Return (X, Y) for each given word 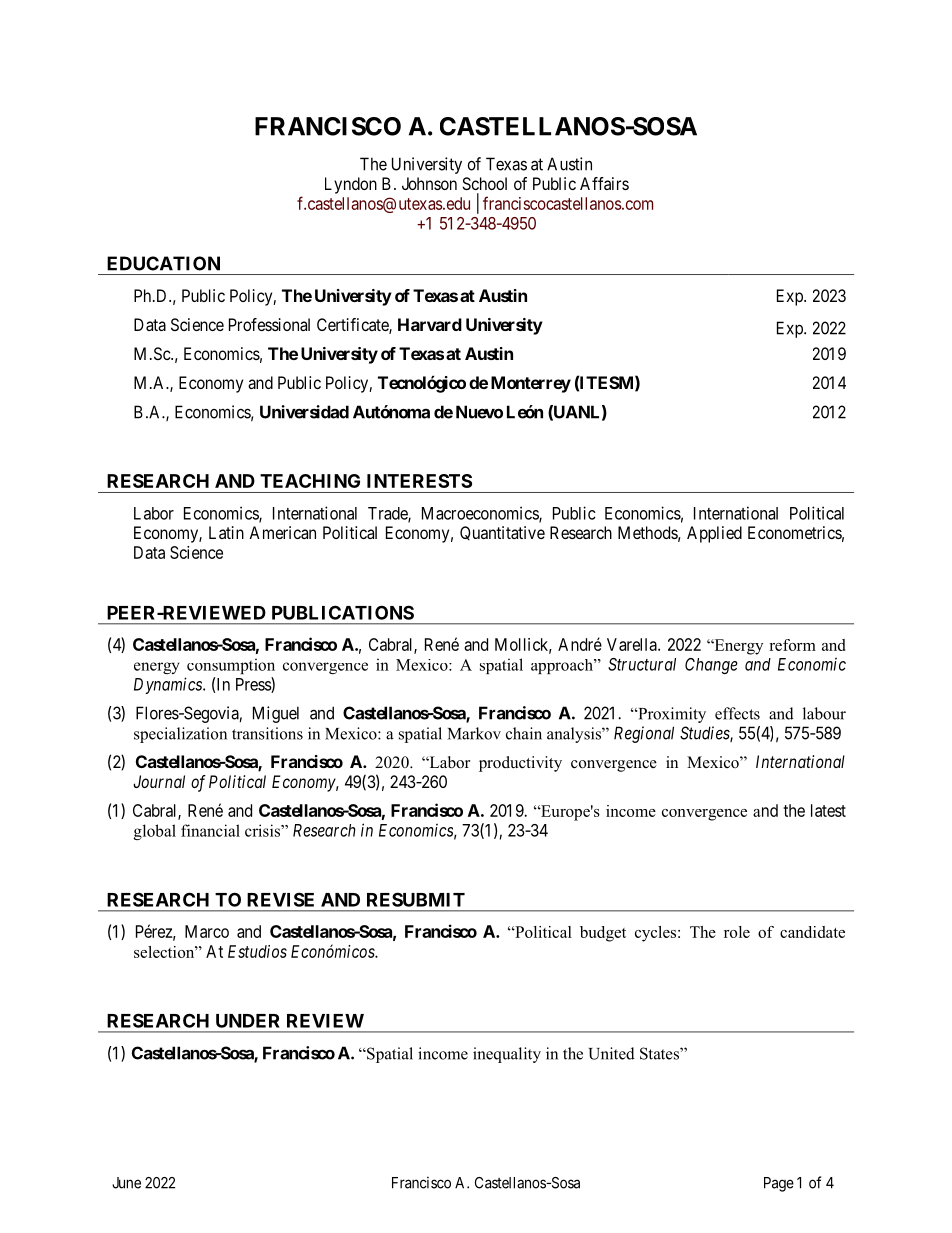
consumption (231, 666)
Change (711, 666)
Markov (474, 733)
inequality (507, 1055)
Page (779, 1184)
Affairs (604, 183)
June (126, 1183)
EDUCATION (163, 263)
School (484, 183)
